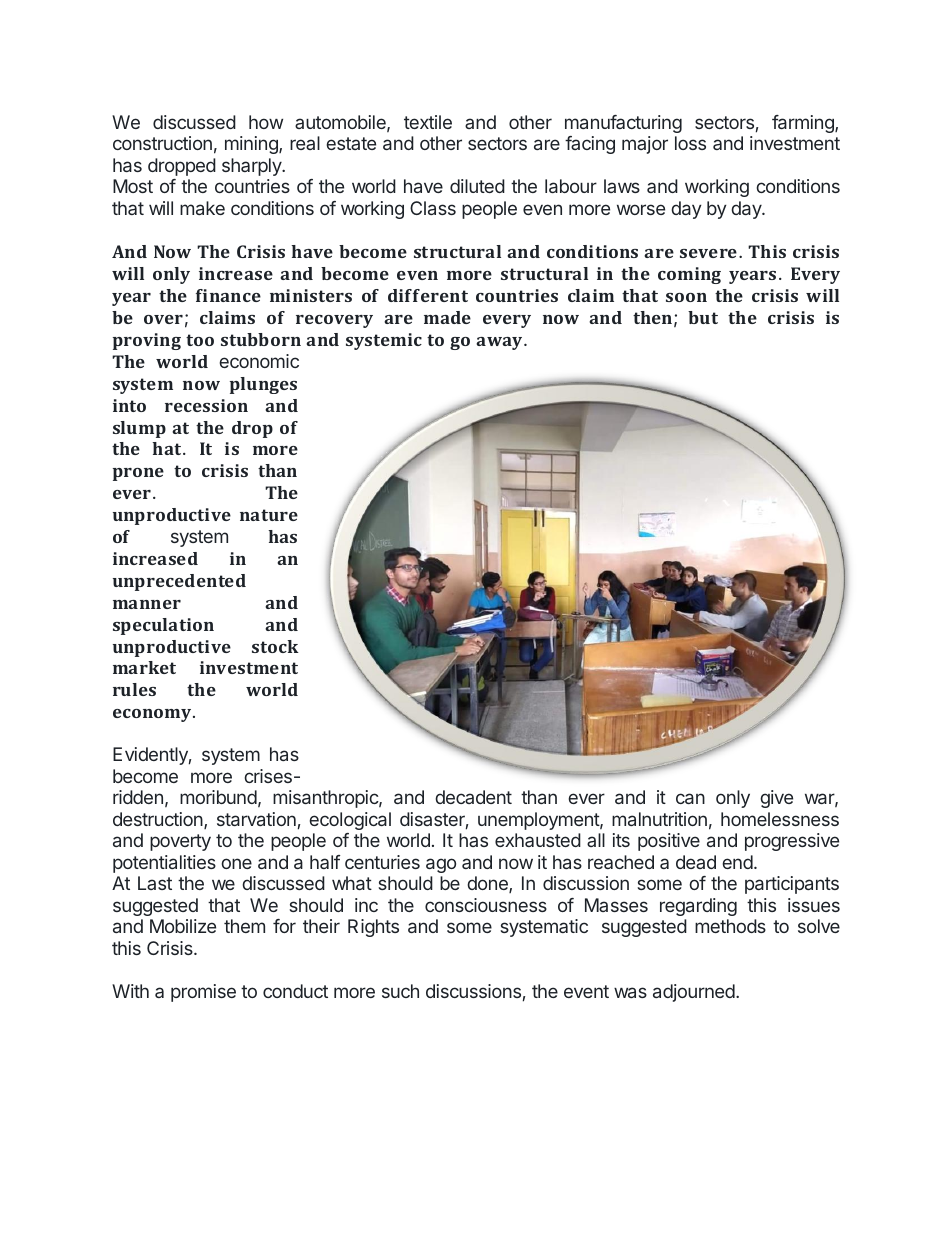  What do you see at coordinates (473, 797) in the page?
I see `decadent` at bounding box center [473, 797].
